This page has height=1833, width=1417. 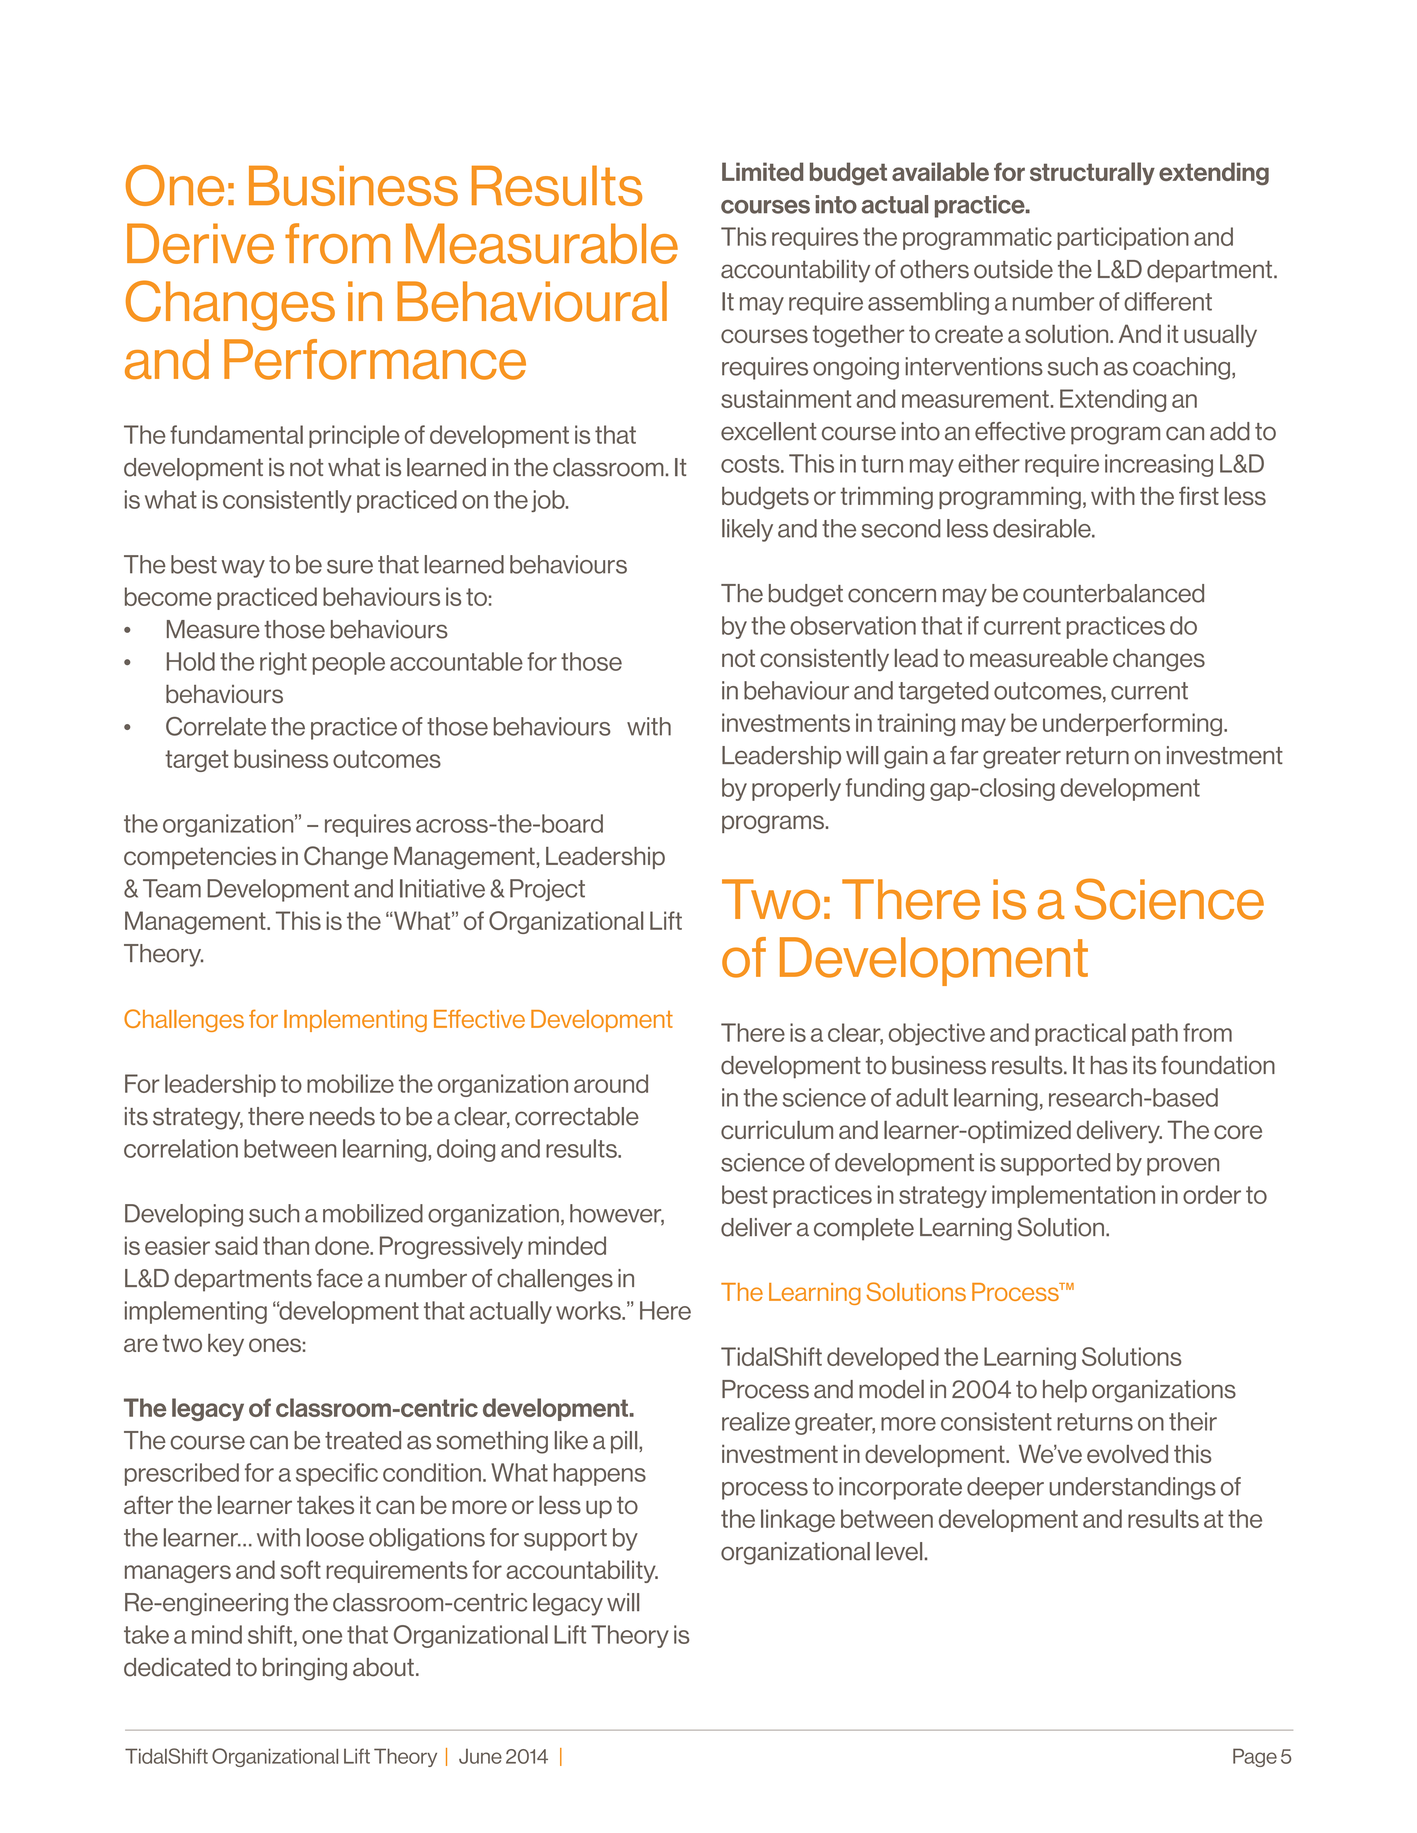 What do you see at coordinates (200, 858) in the page?
I see `competencies` at bounding box center [200, 858].
